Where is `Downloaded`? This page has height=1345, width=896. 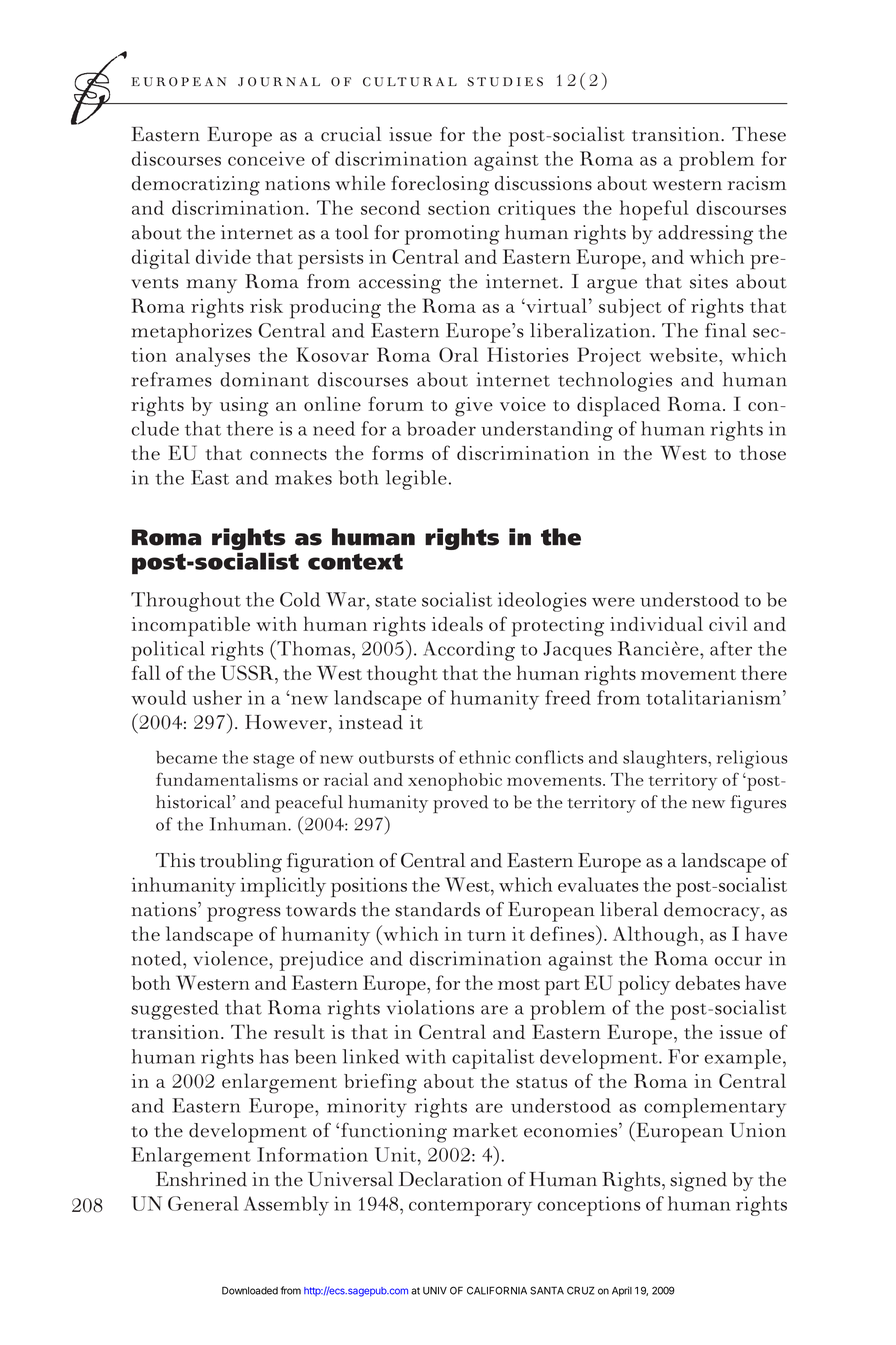 Downloaded is located at coordinates (250, 1290).
